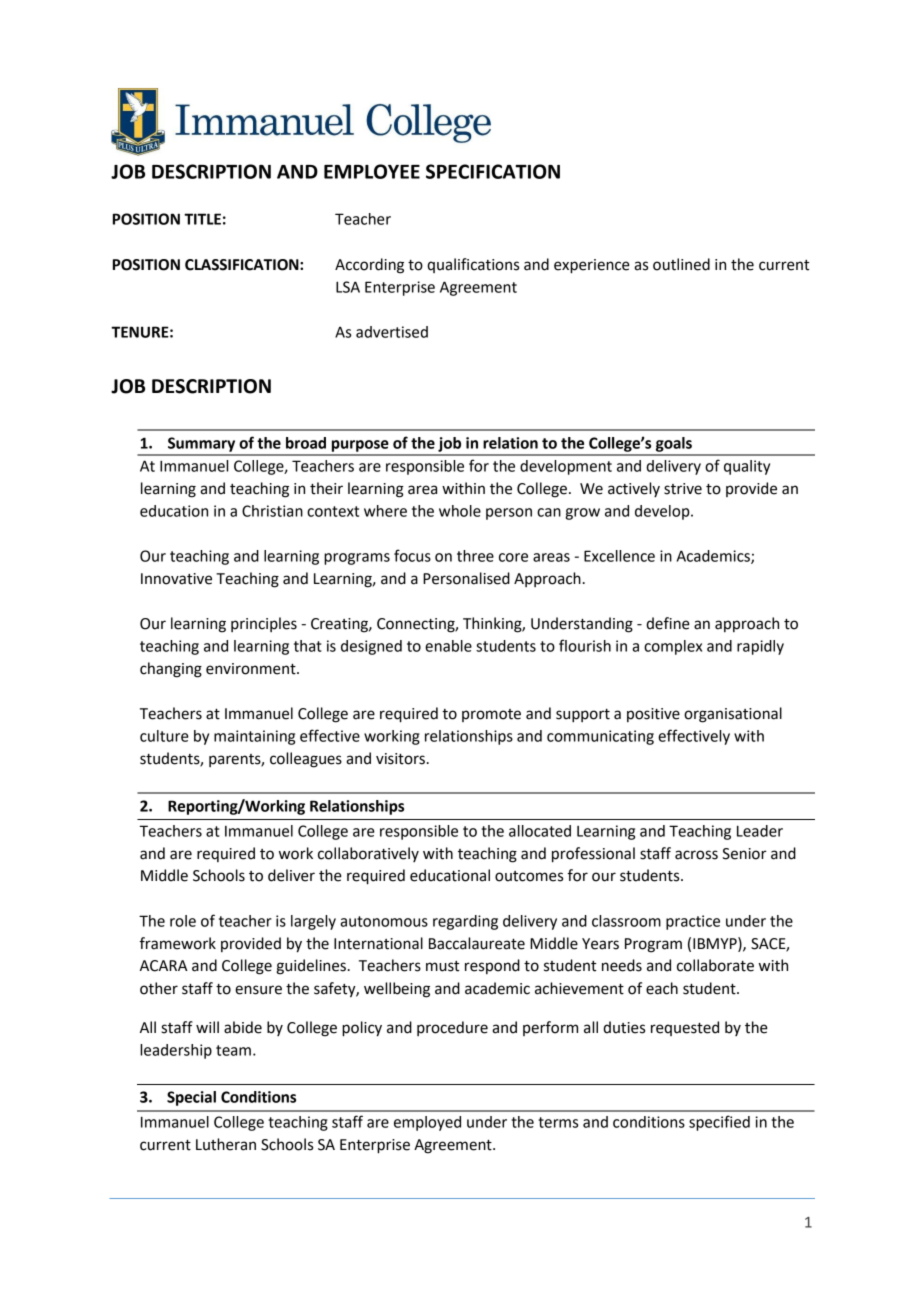 The height and width of the image is (1308, 924). Describe the element at coordinates (681, 264) in the image. I see `outlined` at that location.
